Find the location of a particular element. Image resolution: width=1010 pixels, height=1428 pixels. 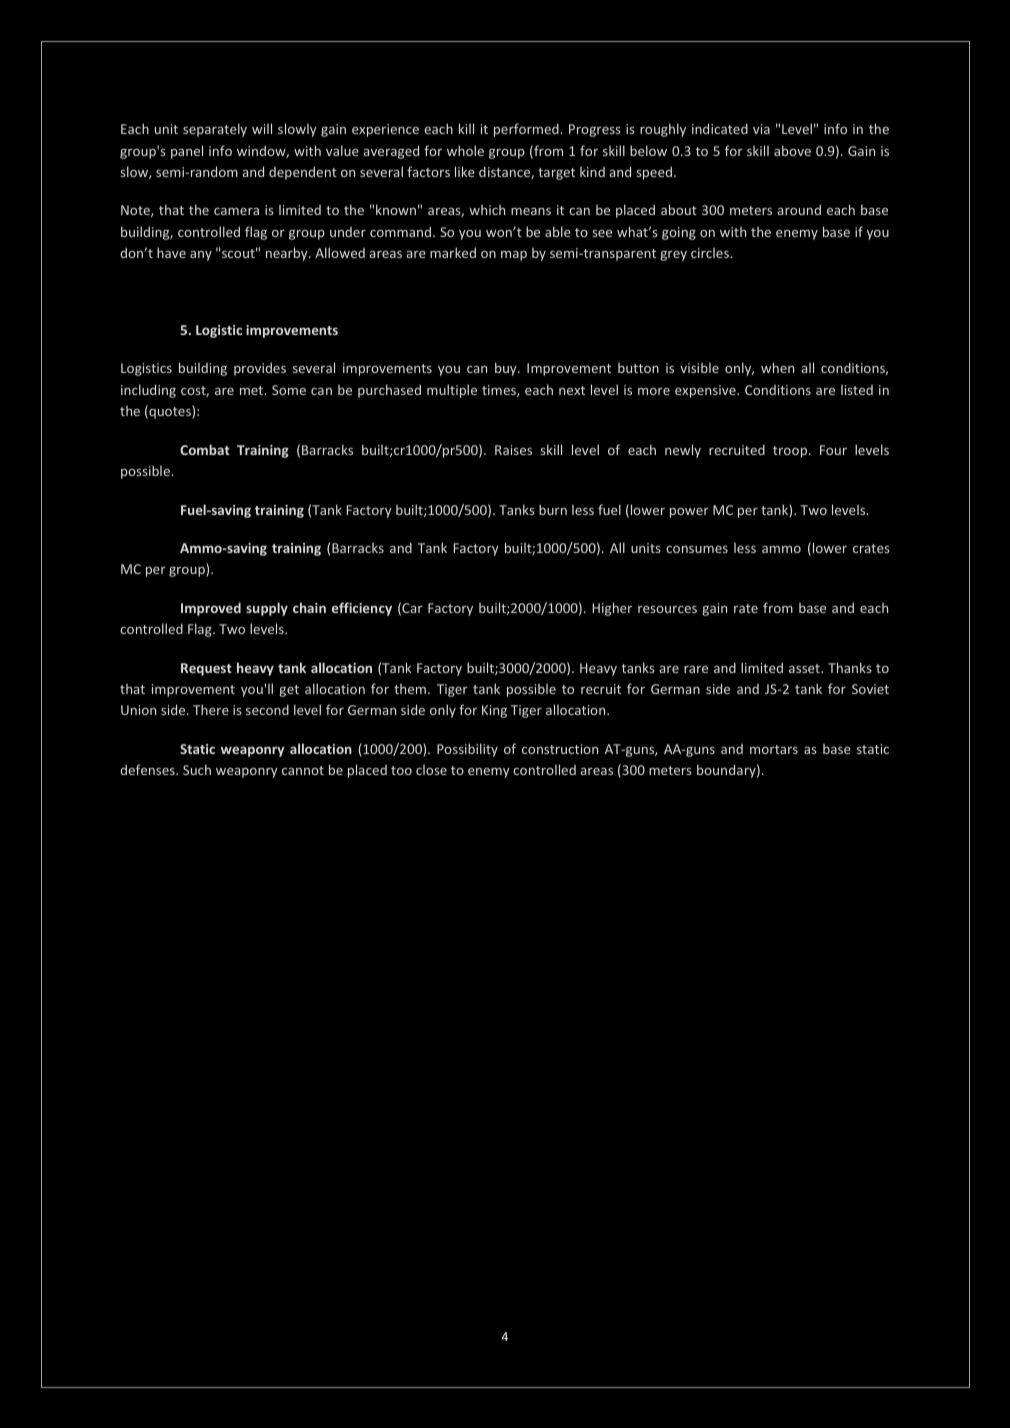

Raises is located at coordinates (513, 450).
